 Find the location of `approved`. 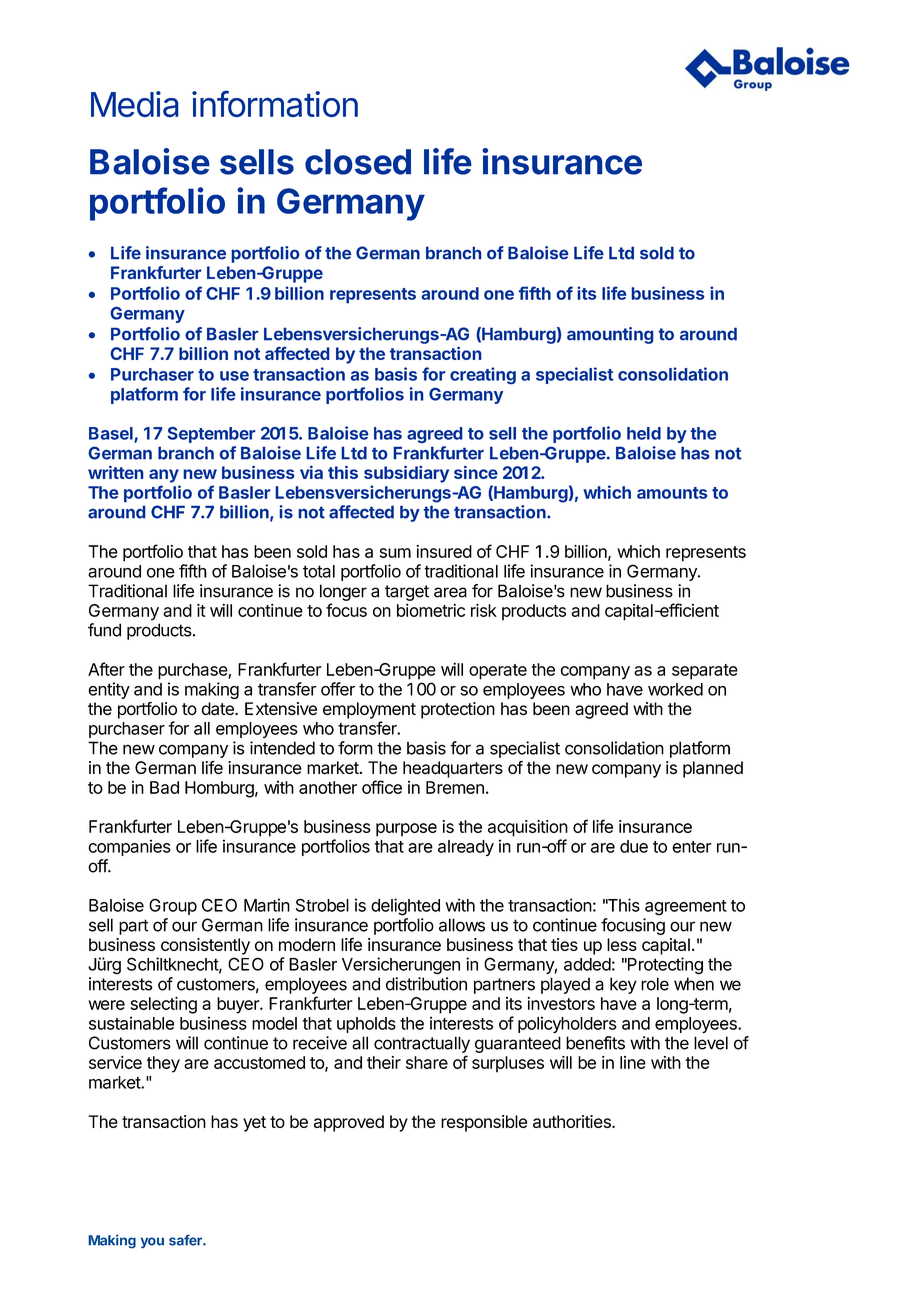

approved is located at coordinates (349, 1123).
